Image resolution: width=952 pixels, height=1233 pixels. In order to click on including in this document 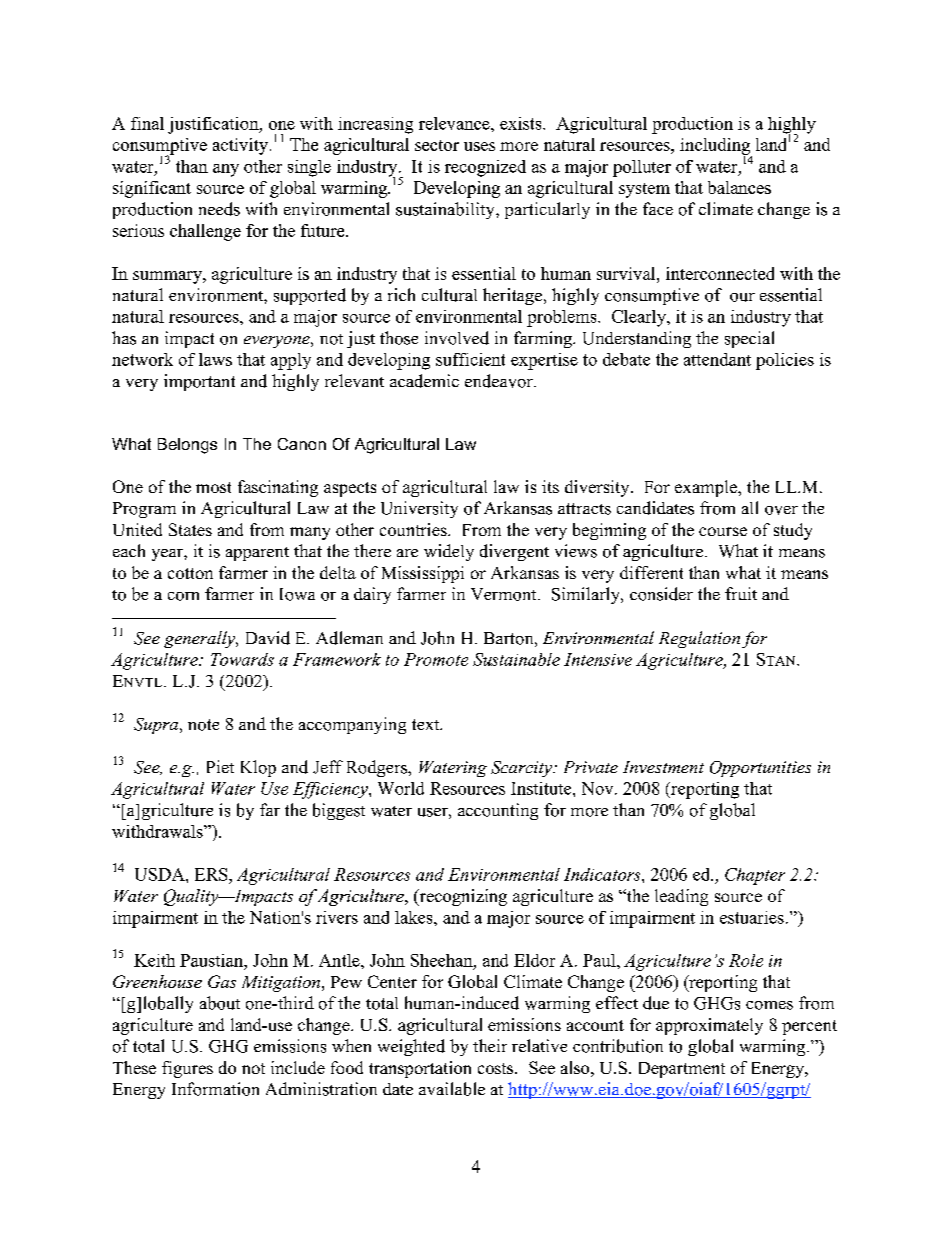, I will do `click(716, 147)`.
